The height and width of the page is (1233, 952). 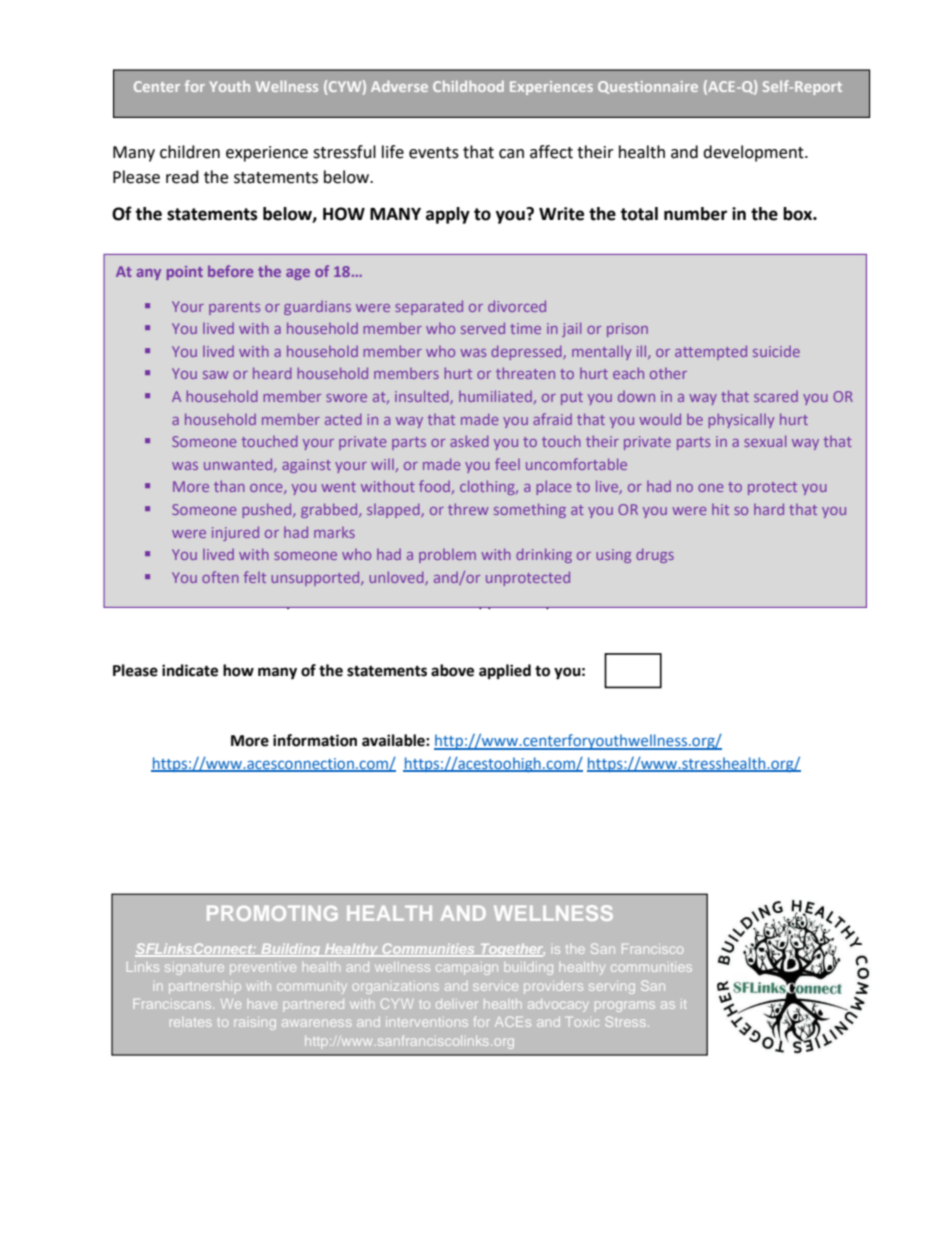 I want to click on Childhood, so click(x=468, y=86).
